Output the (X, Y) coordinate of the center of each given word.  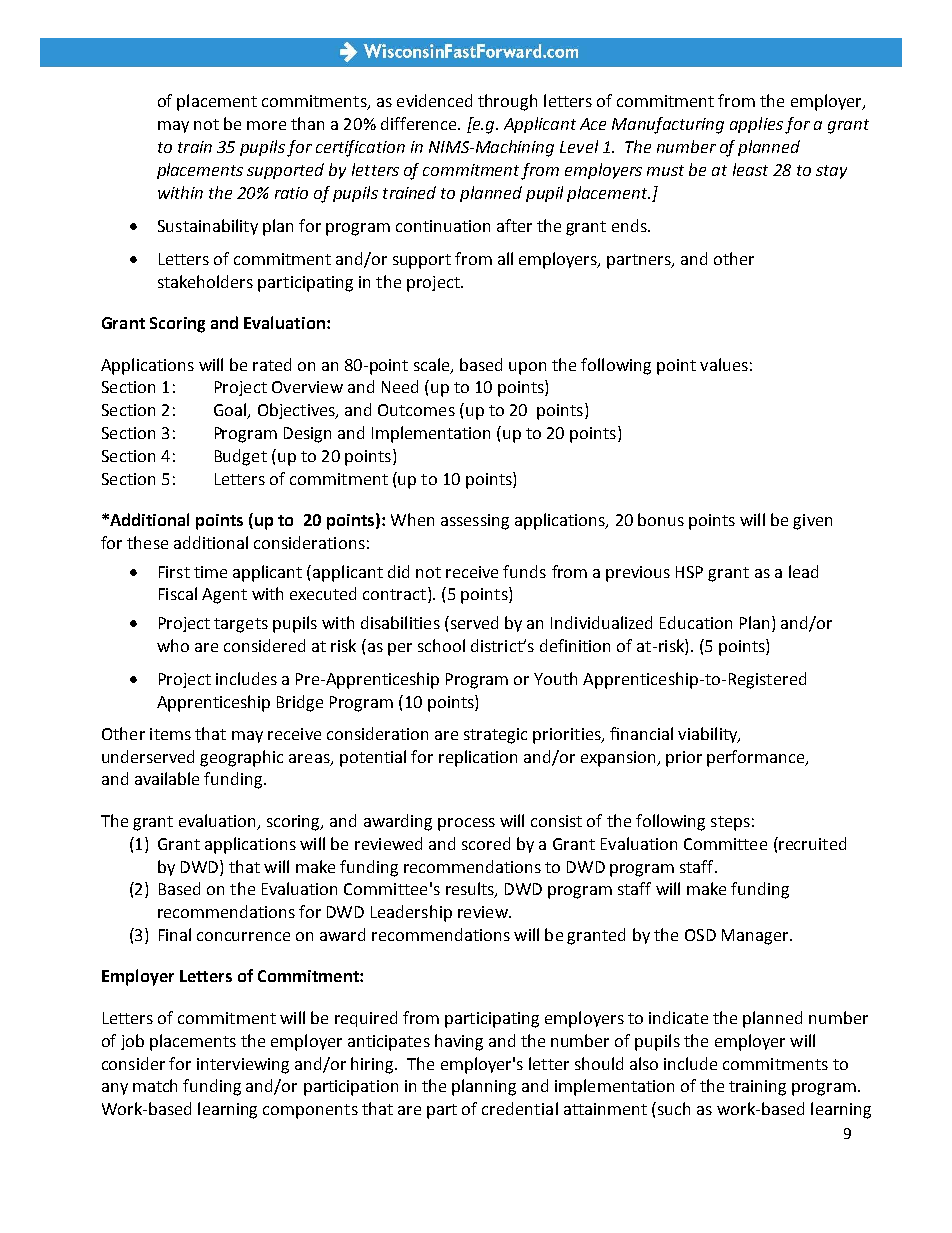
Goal (231, 411)
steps (730, 823)
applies (756, 125)
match (155, 1085)
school (441, 645)
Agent (224, 596)
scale (433, 365)
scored (486, 843)
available (167, 778)
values (724, 364)
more (266, 125)
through (507, 102)
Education (696, 622)
